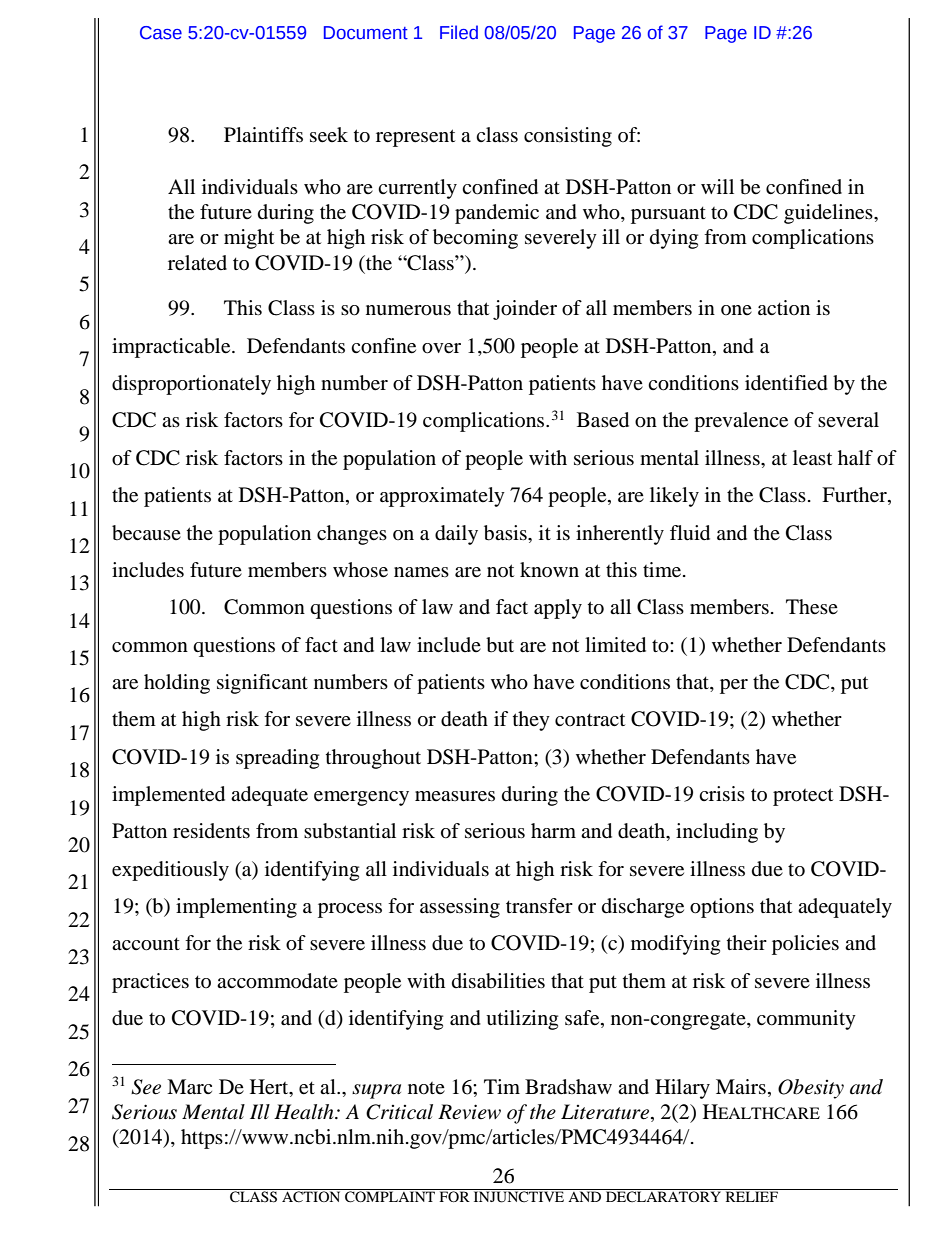  What do you see at coordinates (262, 684) in the screenshot?
I see `significant` at bounding box center [262, 684].
